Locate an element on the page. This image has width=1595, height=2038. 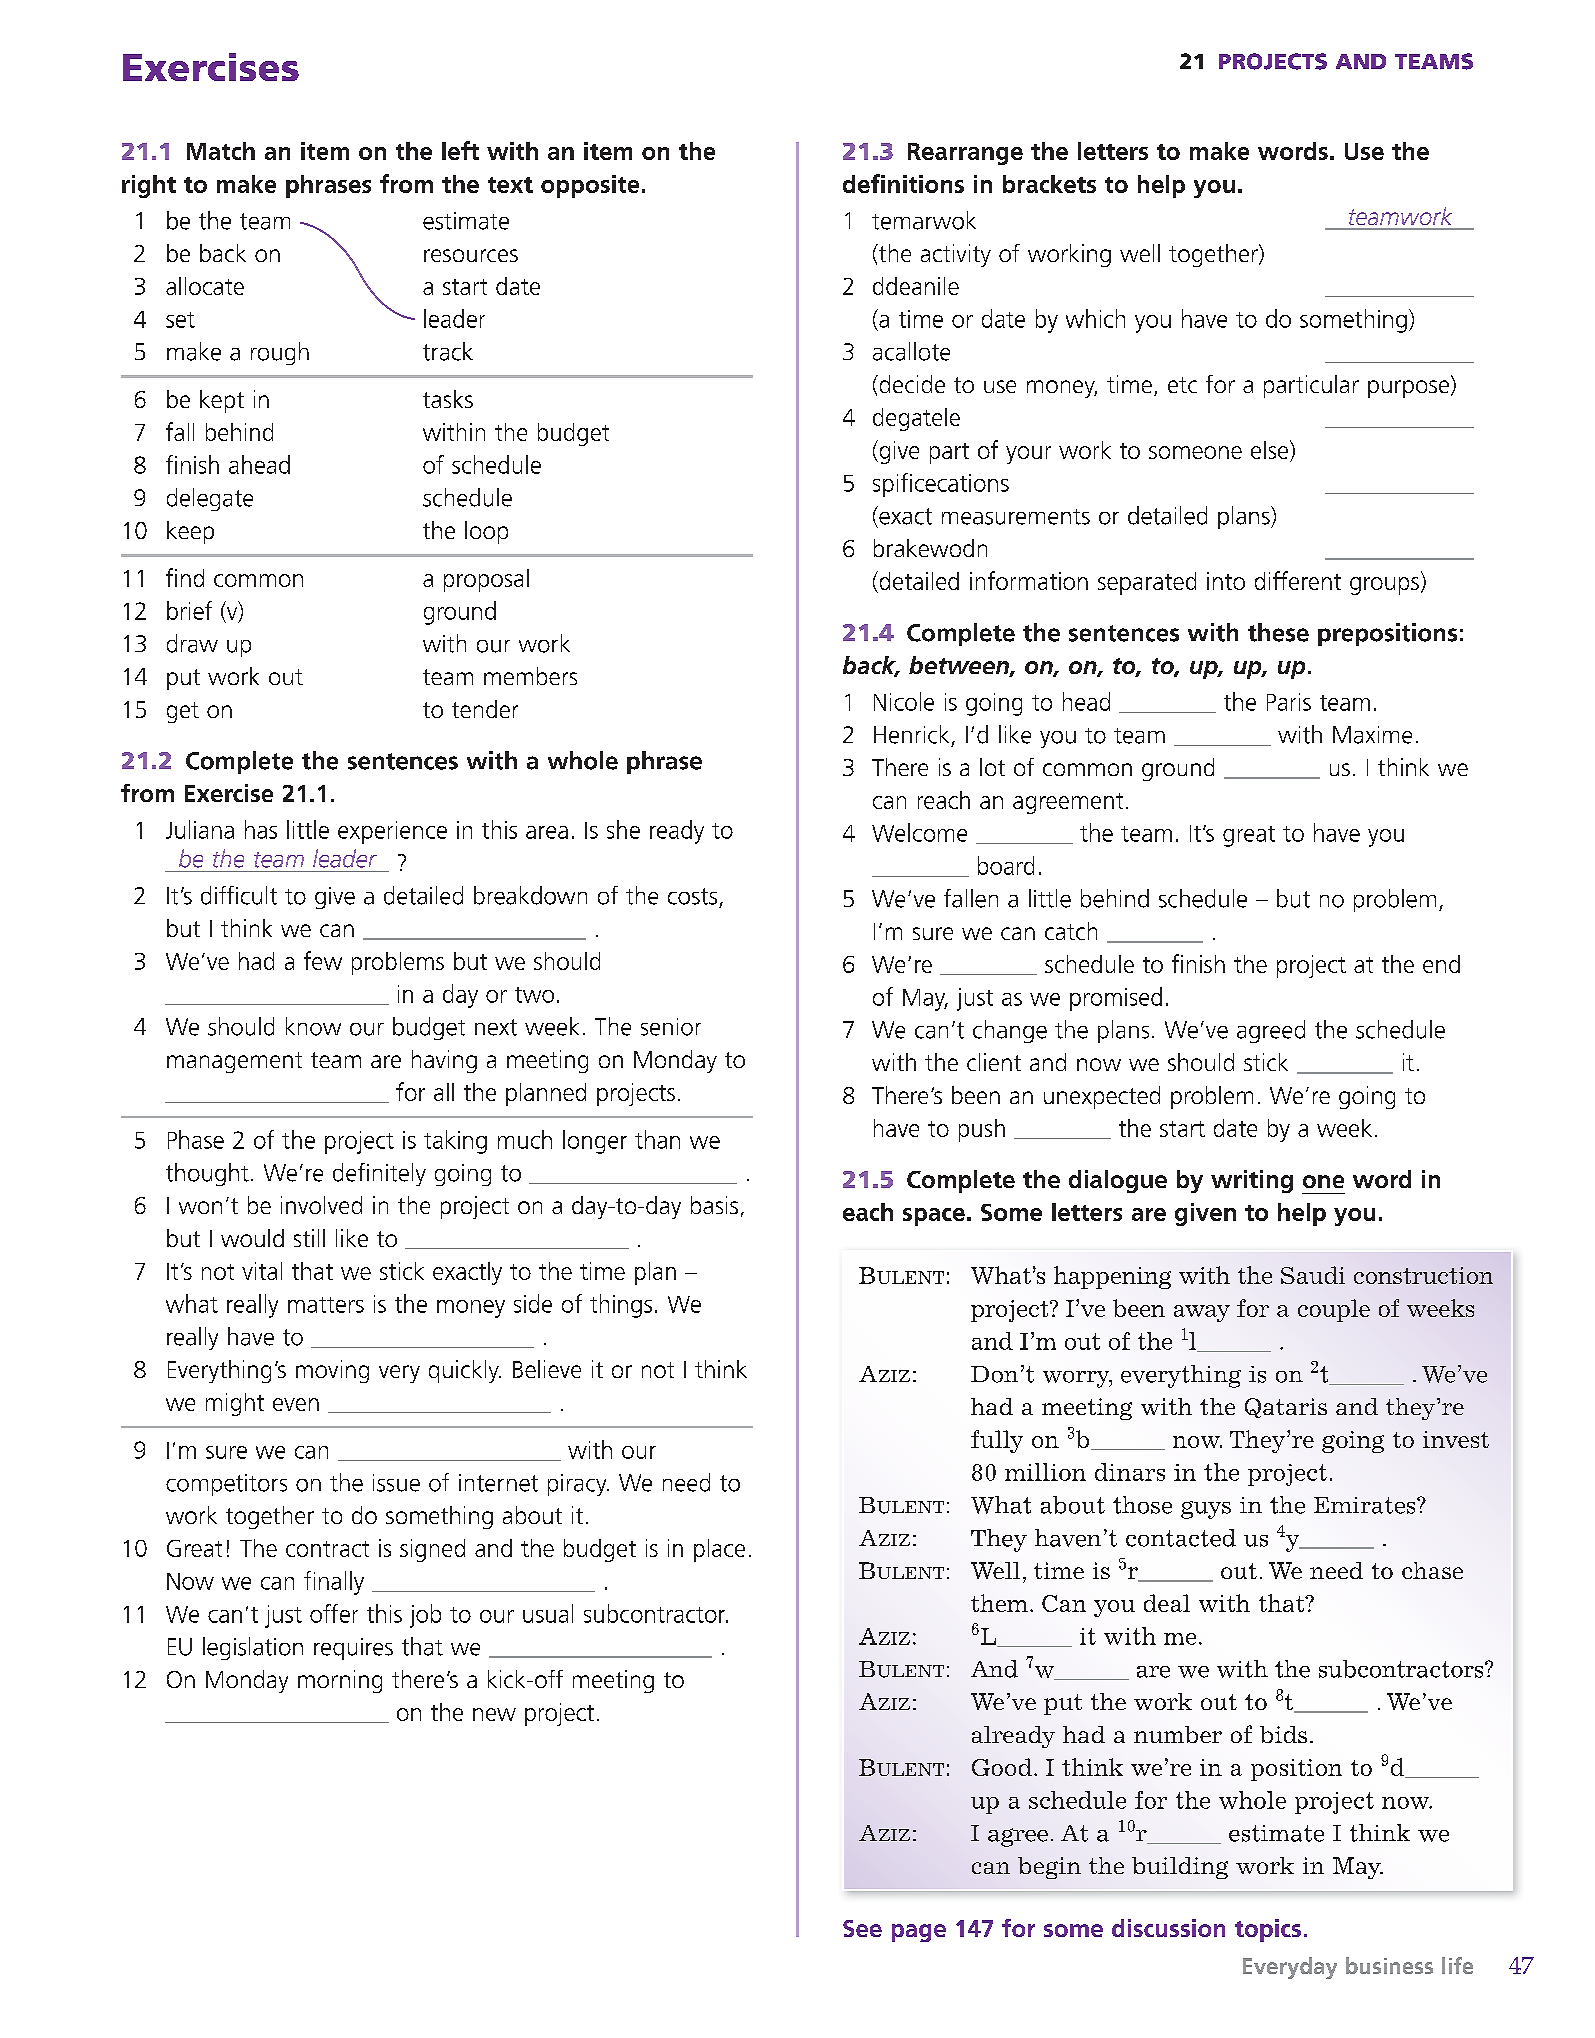
definitions is located at coordinates (903, 183).
